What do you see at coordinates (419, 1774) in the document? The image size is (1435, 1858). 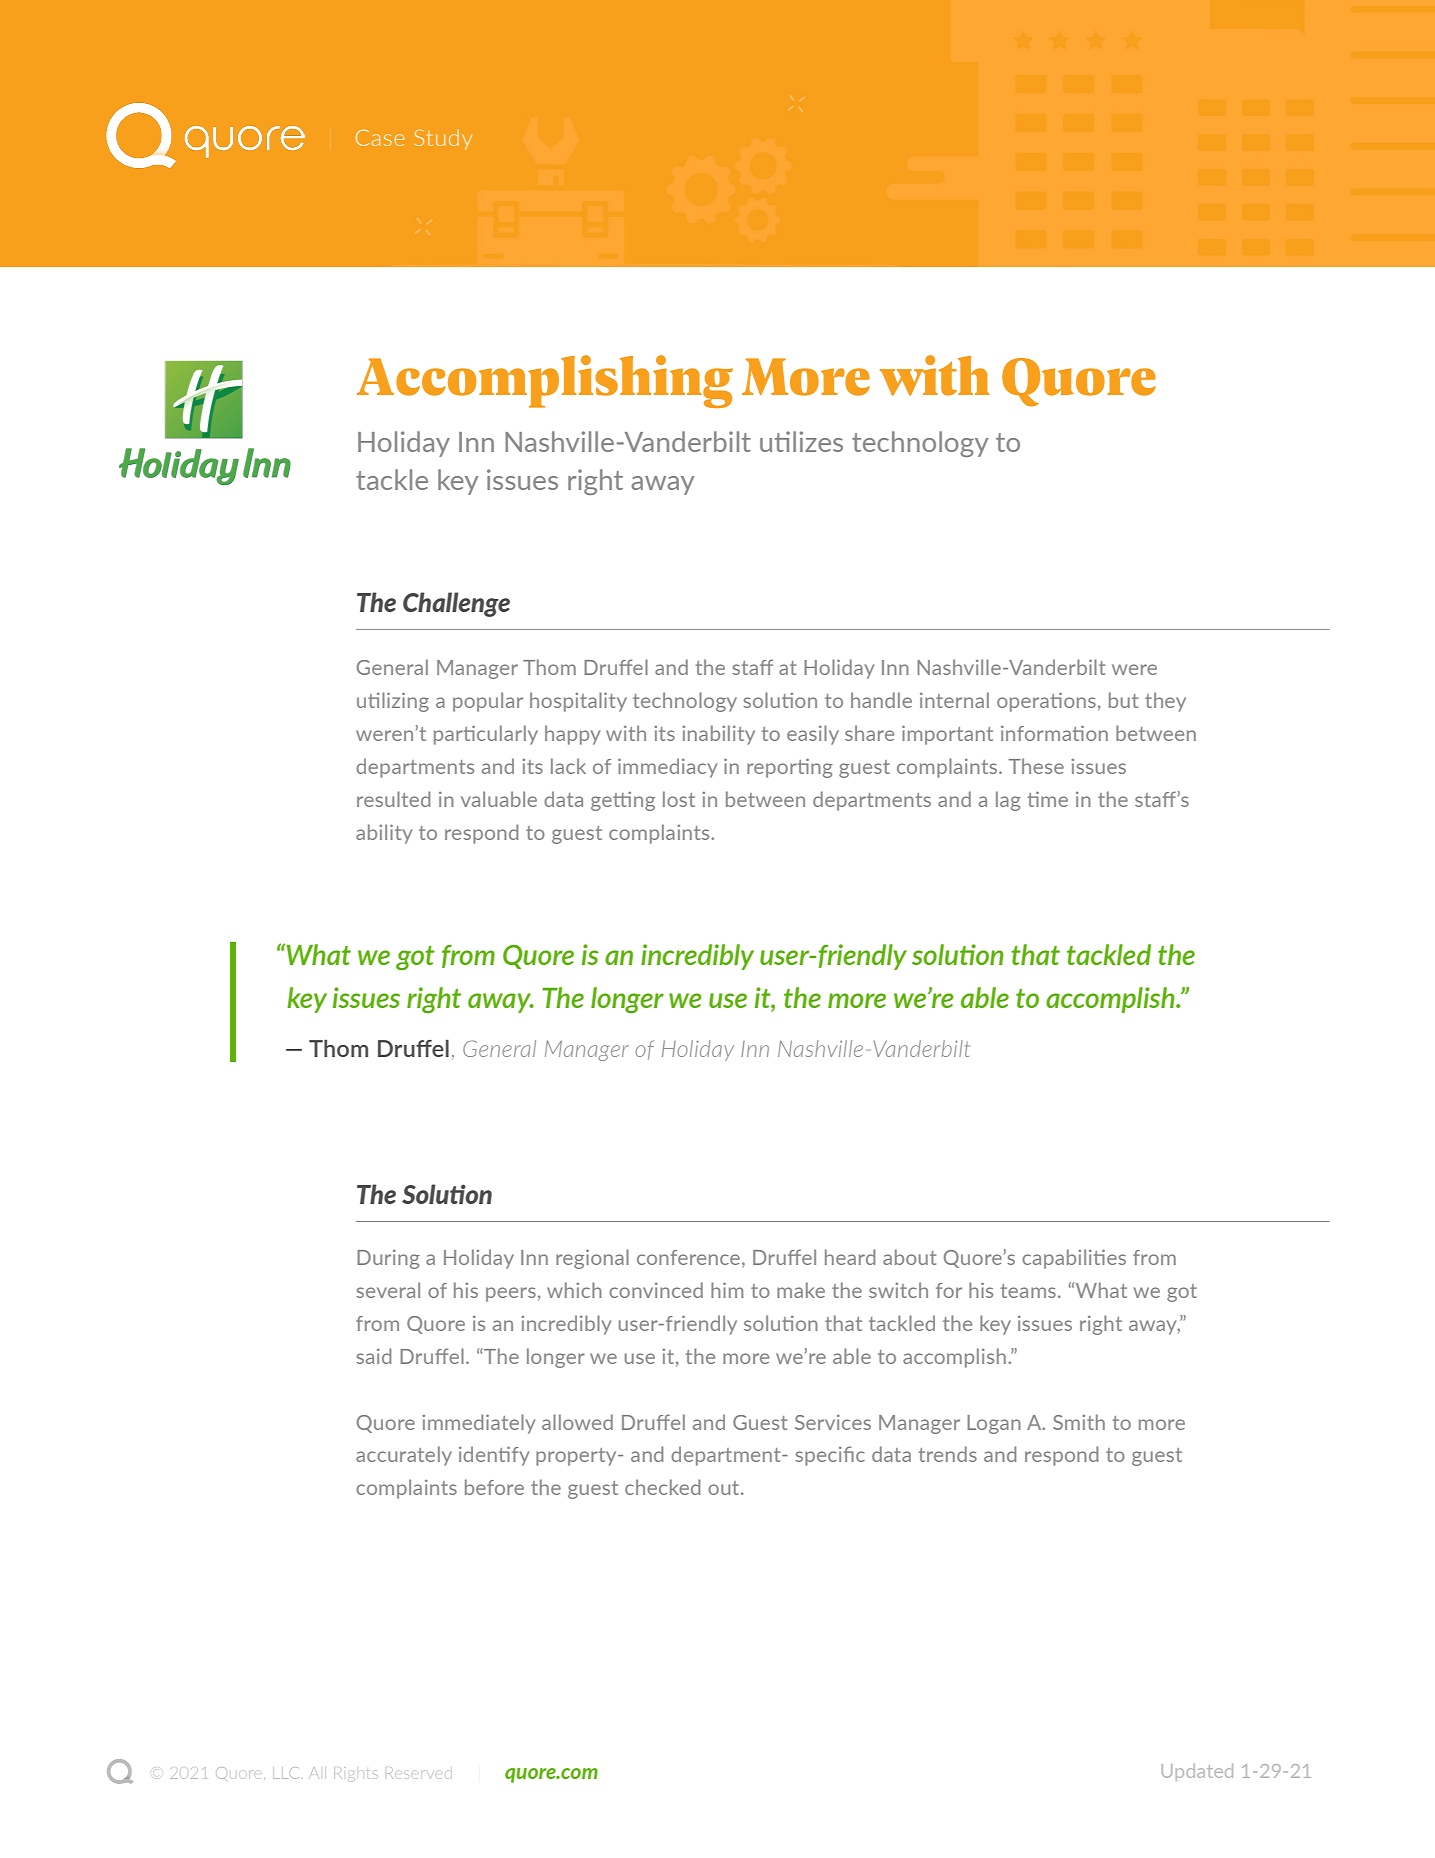 I see `Reserved` at bounding box center [419, 1774].
